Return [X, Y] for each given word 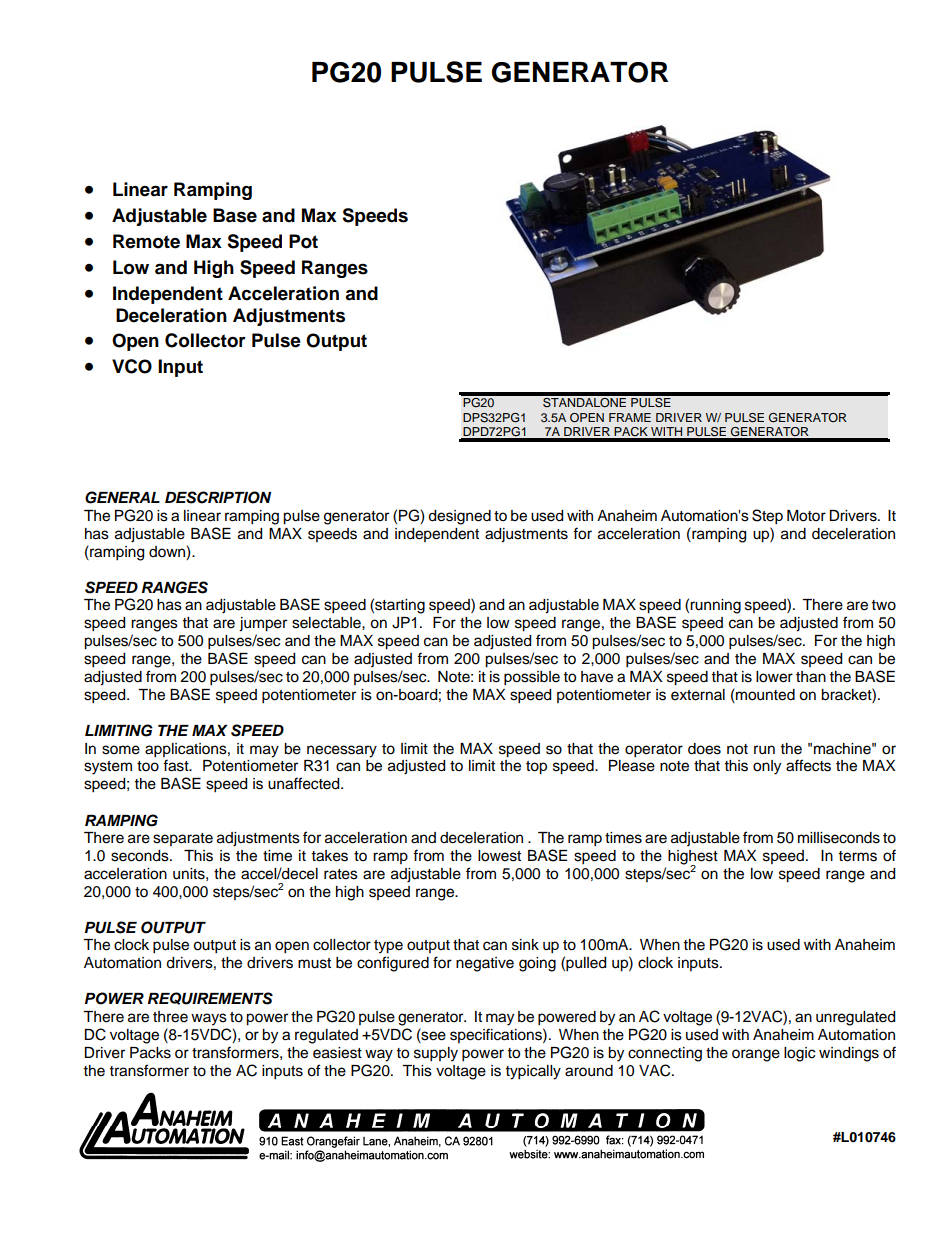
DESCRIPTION [218, 497]
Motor [806, 516]
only [767, 767]
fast [177, 765]
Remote [146, 241]
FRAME [630, 417]
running [715, 606]
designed [459, 517]
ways [209, 1019]
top [536, 768]
